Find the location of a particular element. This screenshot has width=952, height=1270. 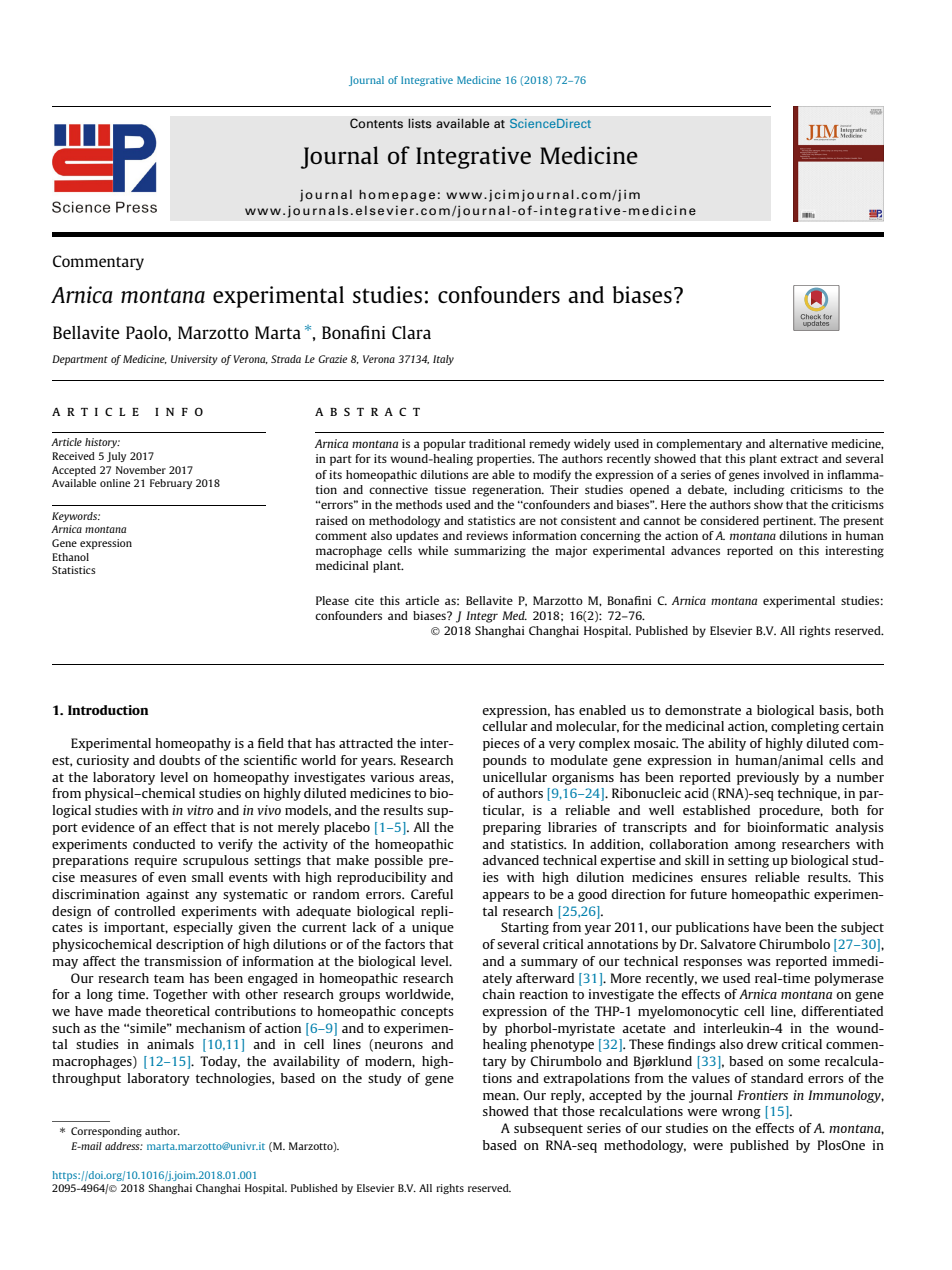

Contents is located at coordinates (376, 123).
